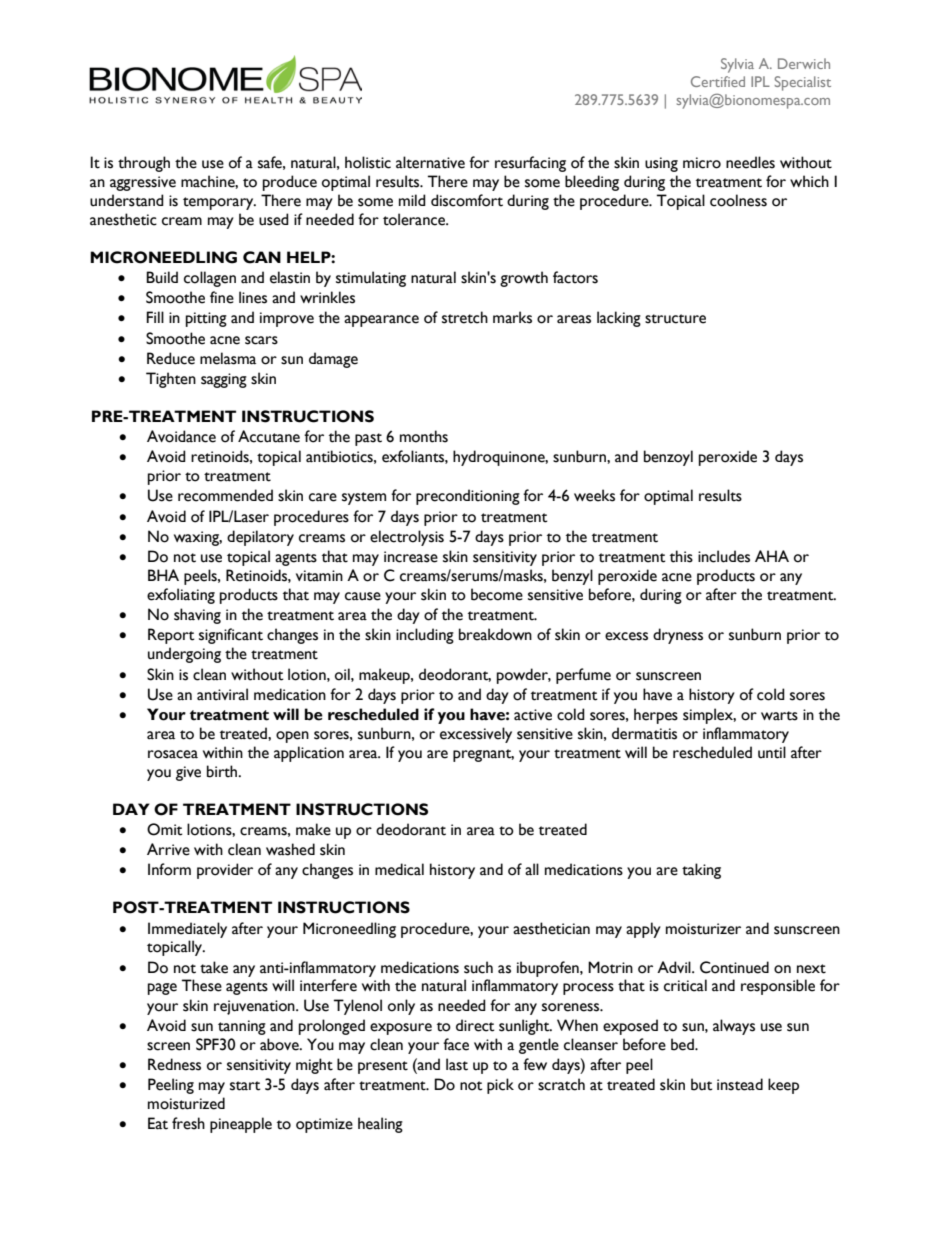  Describe the element at coordinates (465, 317) in the screenshot. I see `stretch` at that location.
